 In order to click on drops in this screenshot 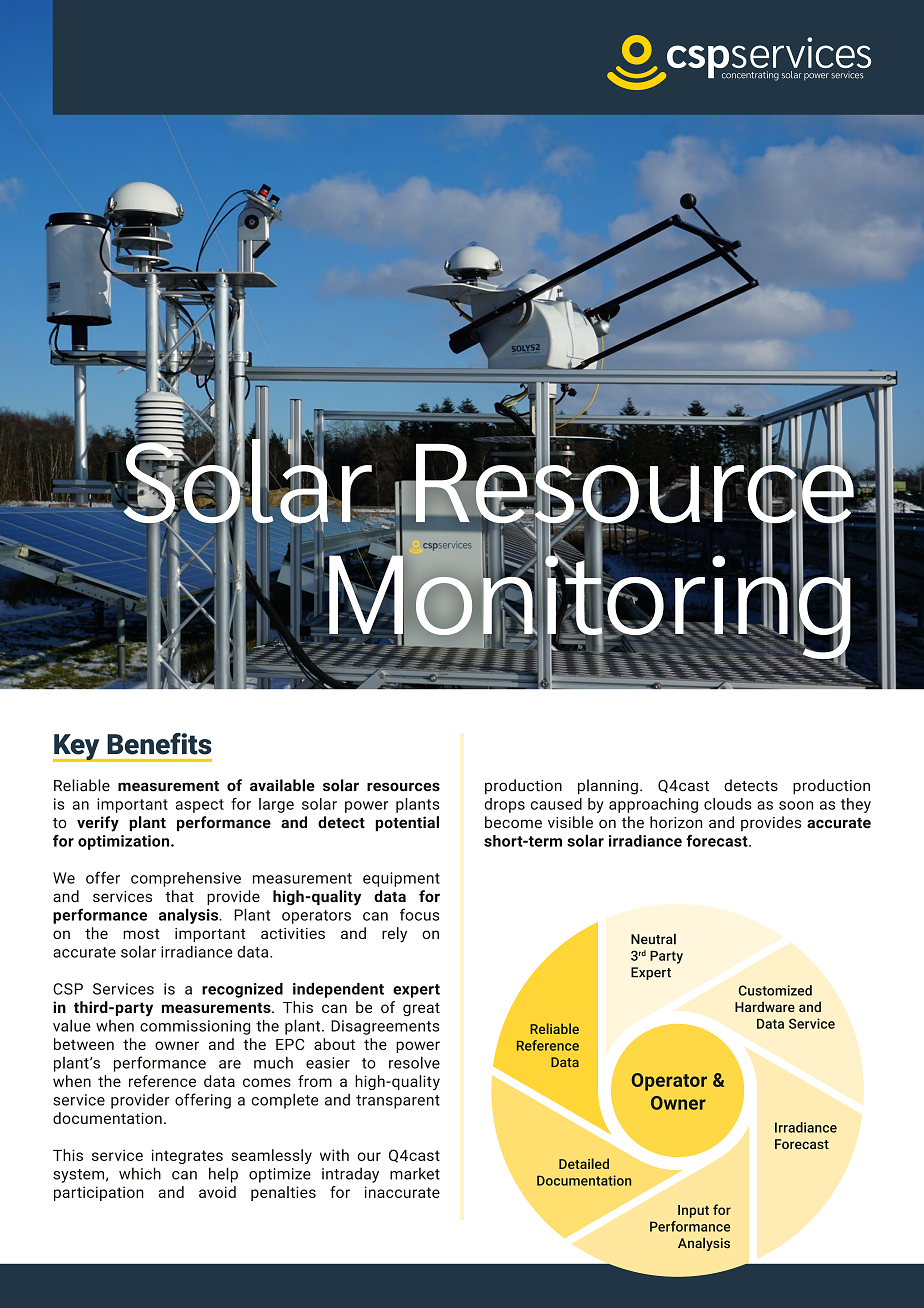, I will do `click(504, 805)`.
